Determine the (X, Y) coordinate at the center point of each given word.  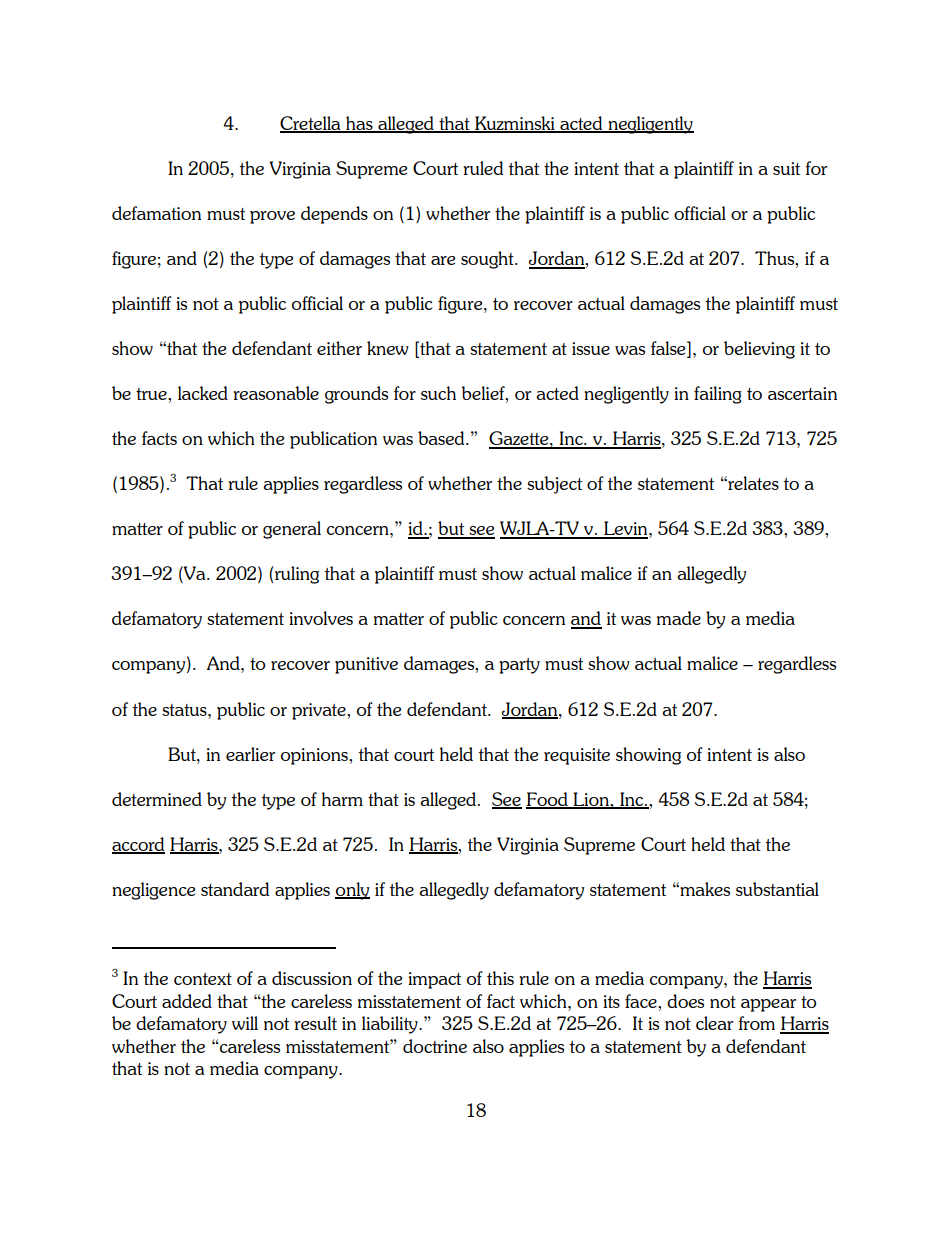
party (519, 666)
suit (786, 168)
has (359, 124)
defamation (156, 213)
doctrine (435, 1046)
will (245, 1023)
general (292, 530)
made (679, 618)
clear (714, 1023)
